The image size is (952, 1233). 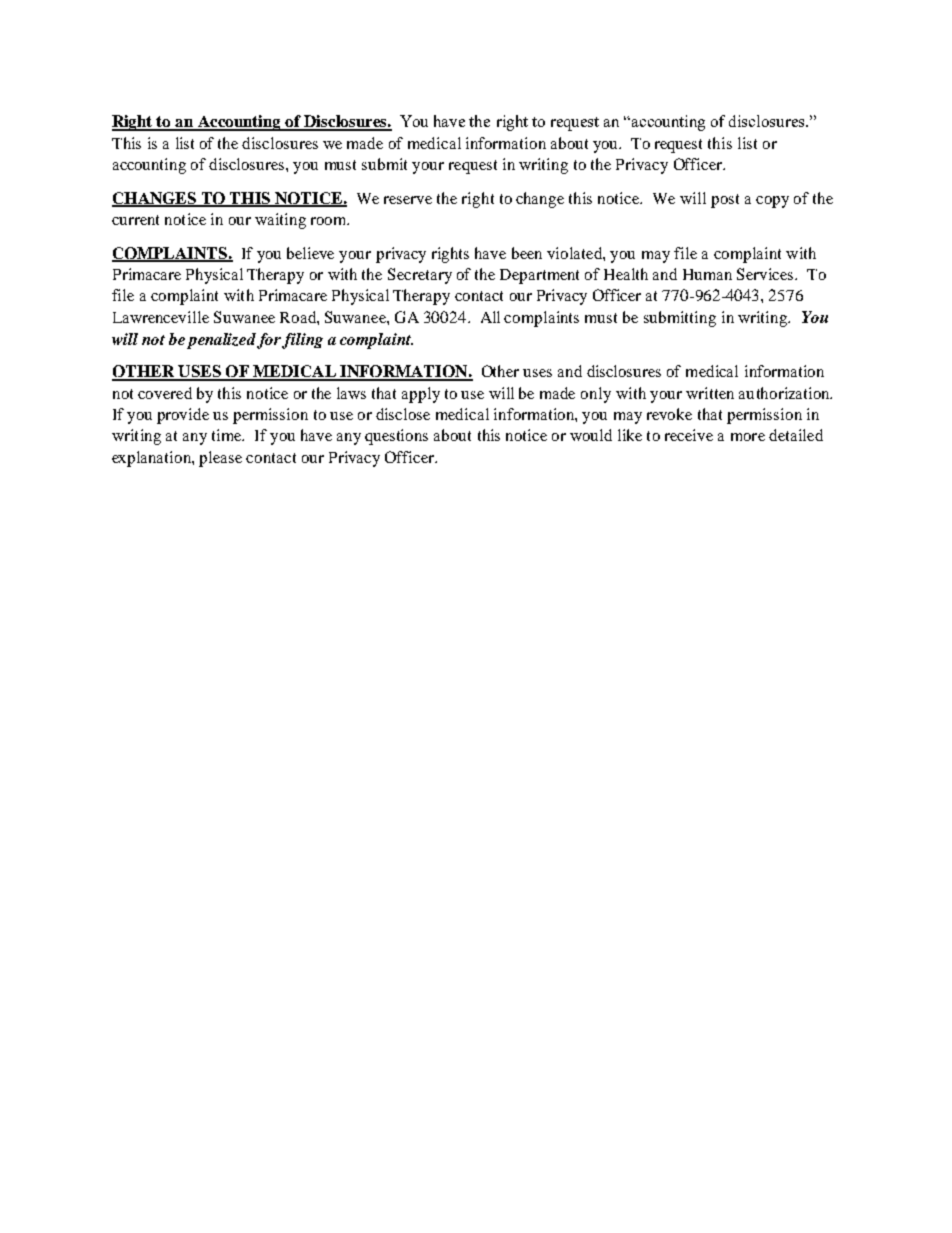 I want to click on please, so click(x=220, y=459).
